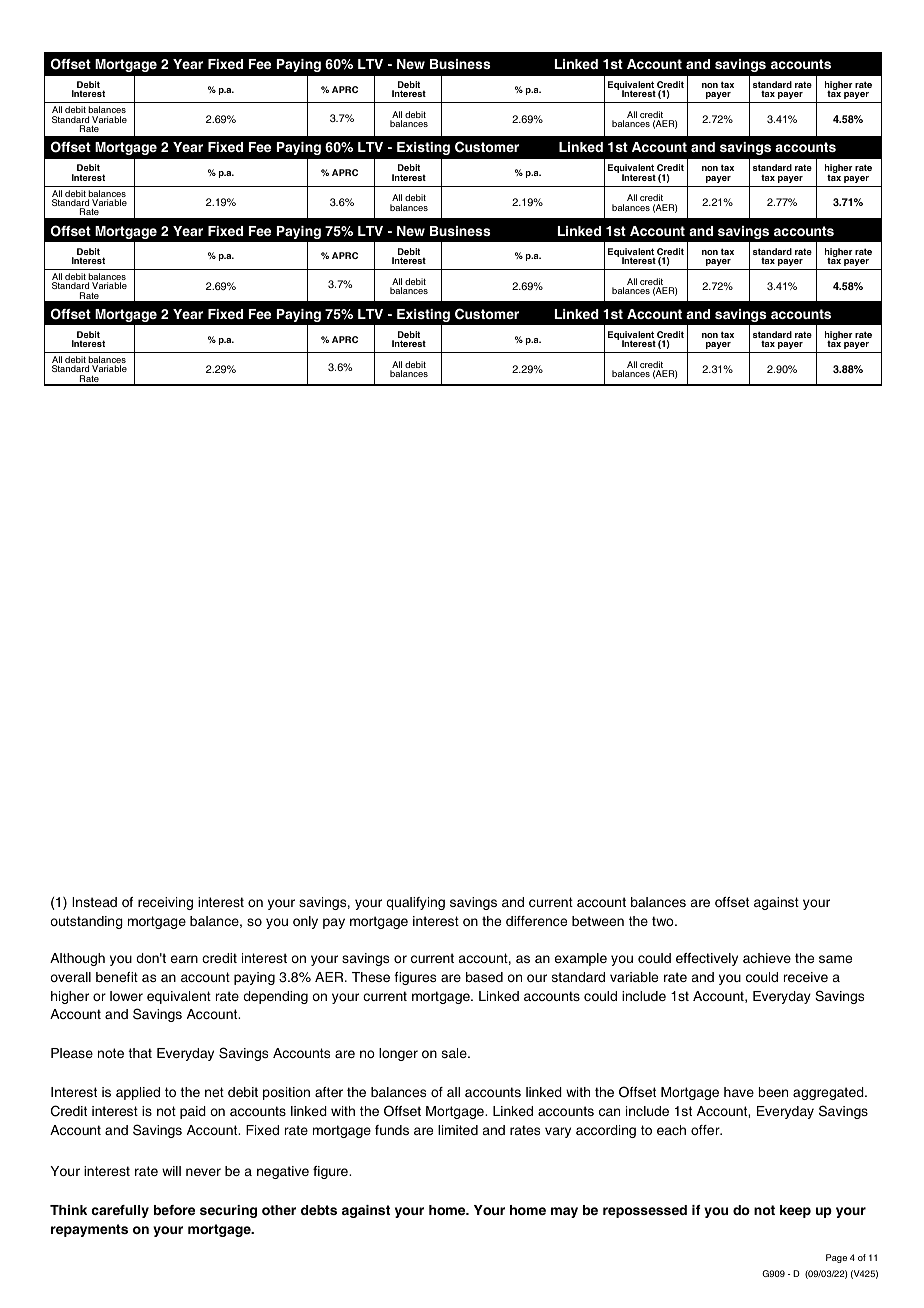  I want to click on applied, so click(138, 1093).
